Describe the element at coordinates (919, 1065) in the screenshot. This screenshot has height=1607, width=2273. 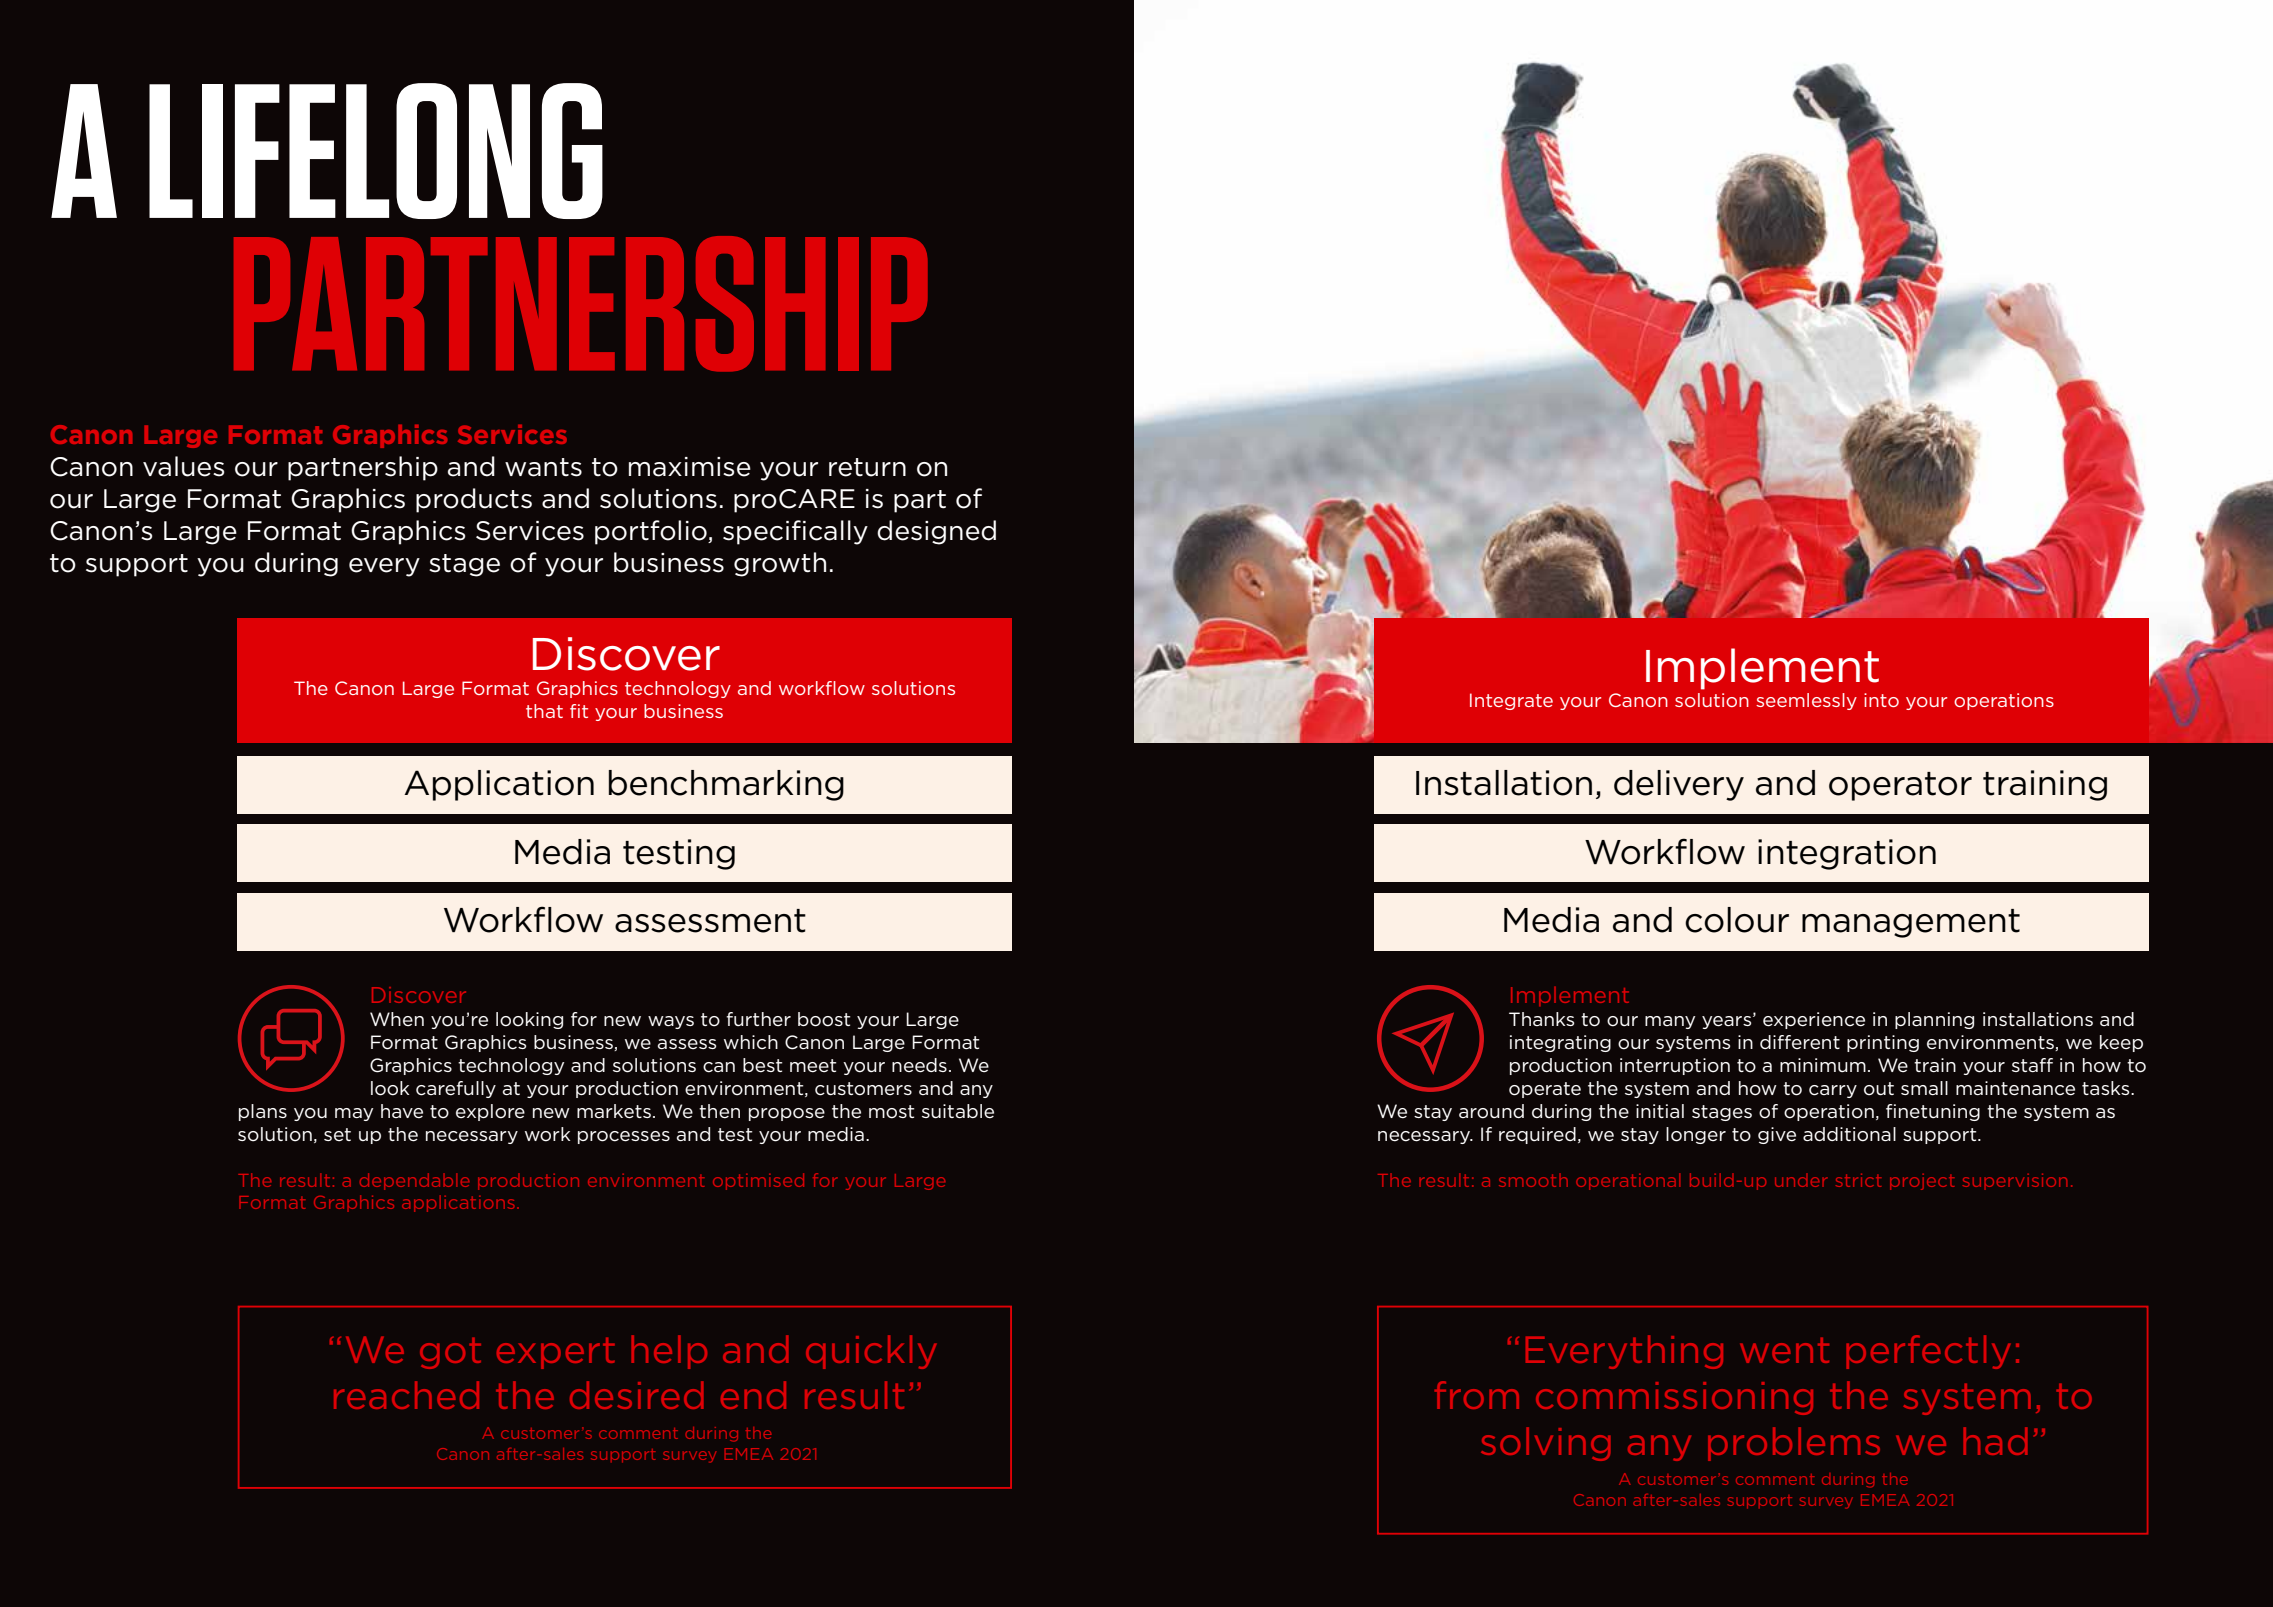
I see `needs` at that location.
